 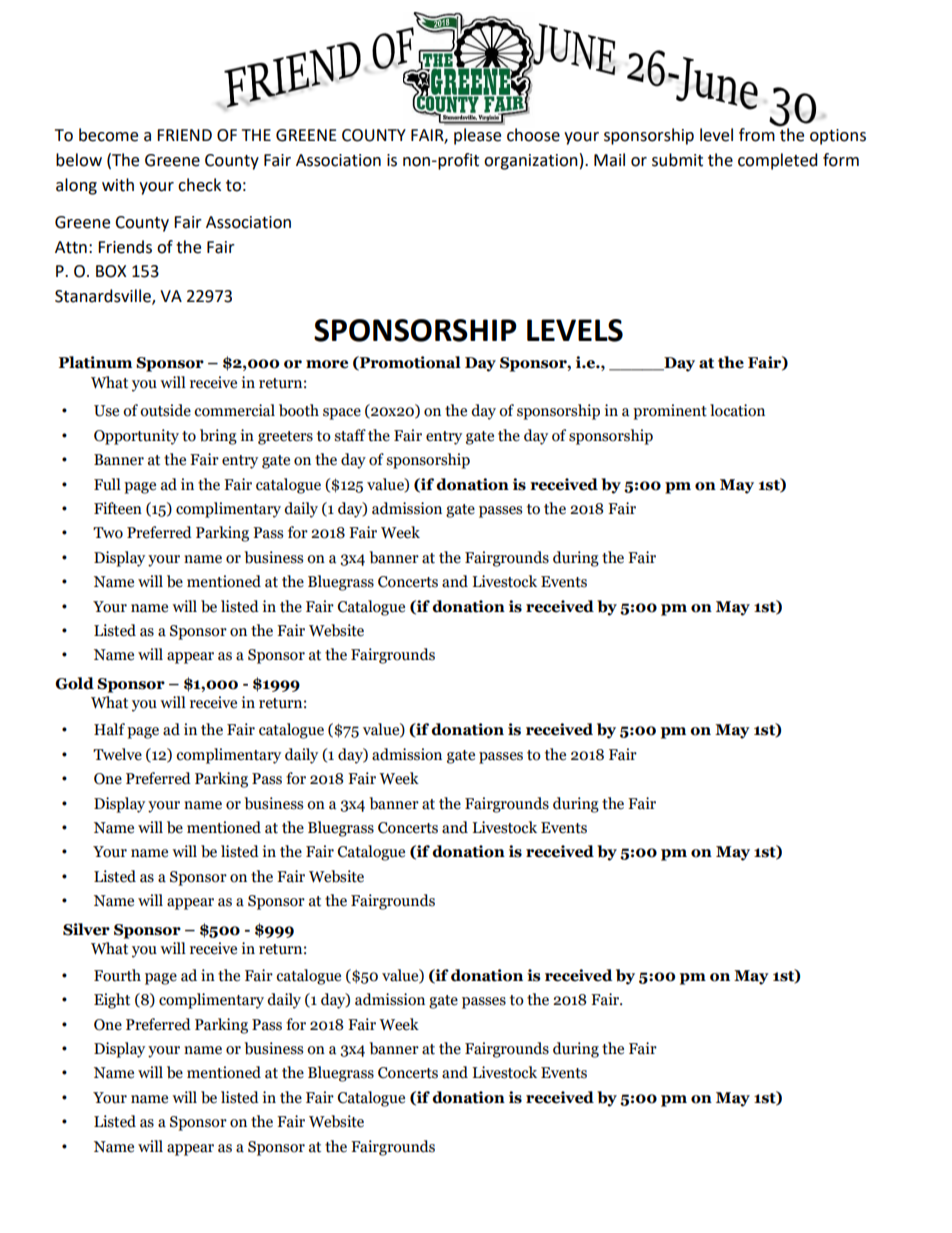 I want to click on completed, so click(x=778, y=161).
